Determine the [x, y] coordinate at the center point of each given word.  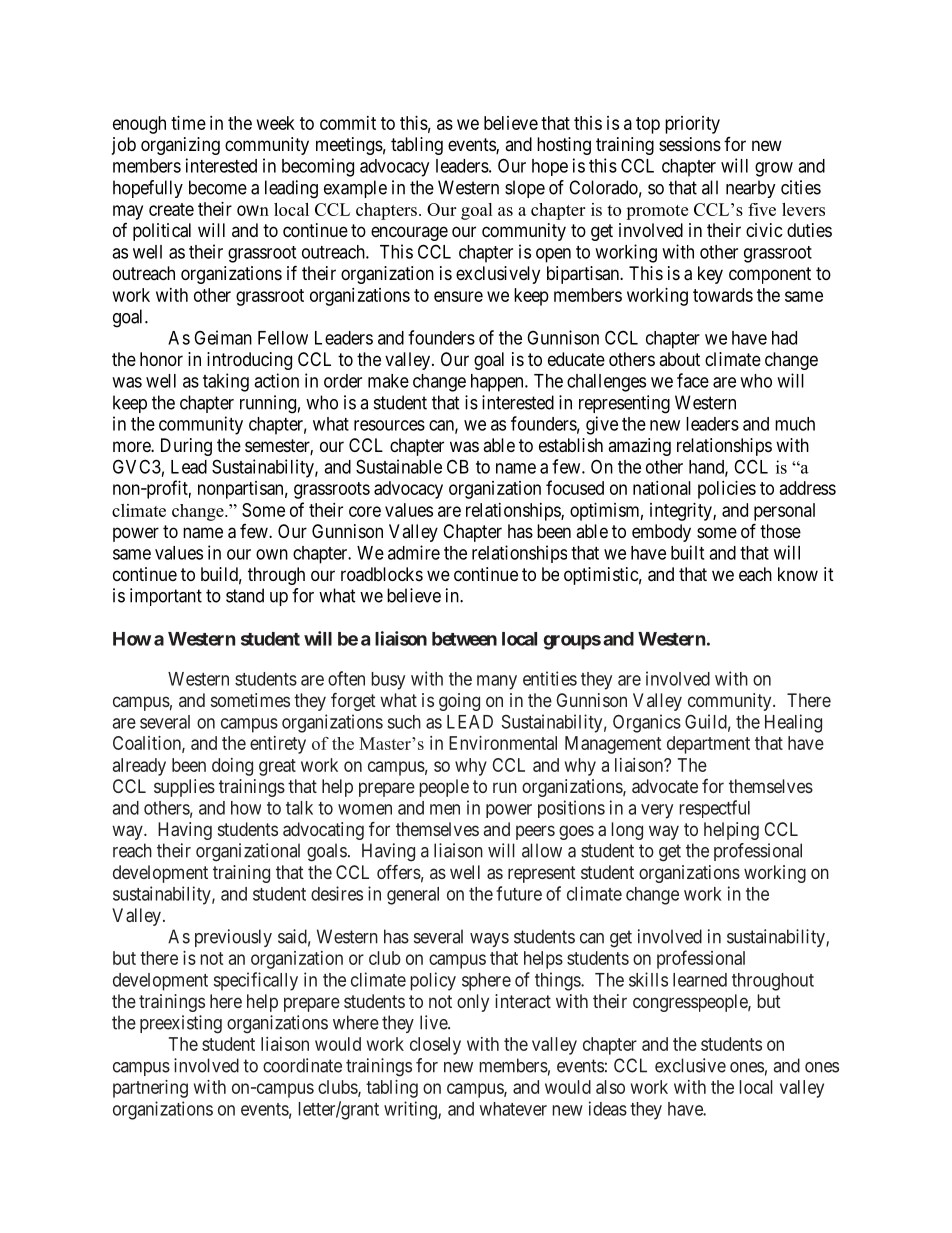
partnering [150, 1089]
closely [435, 1046]
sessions [690, 144]
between [464, 639]
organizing [180, 146]
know [798, 574]
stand [245, 595]
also [610, 1087]
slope [525, 189]
